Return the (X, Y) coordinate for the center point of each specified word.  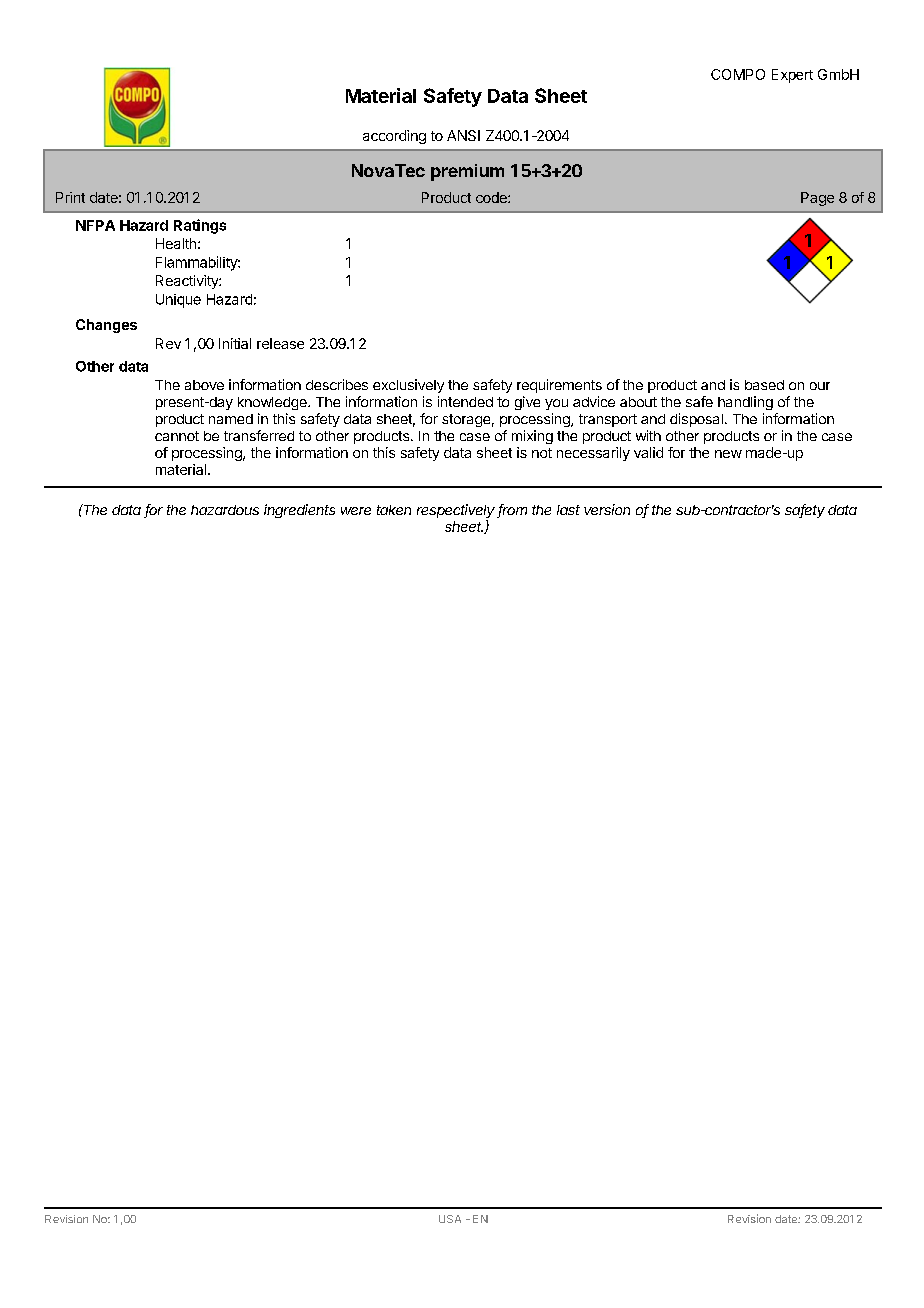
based (764, 385)
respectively (457, 512)
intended (465, 401)
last (568, 510)
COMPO (738, 74)
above (204, 385)
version (607, 509)
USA (450, 1219)
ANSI (463, 135)
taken (394, 510)
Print (70, 197)
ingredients (299, 511)
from (512, 511)
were (356, 511)
